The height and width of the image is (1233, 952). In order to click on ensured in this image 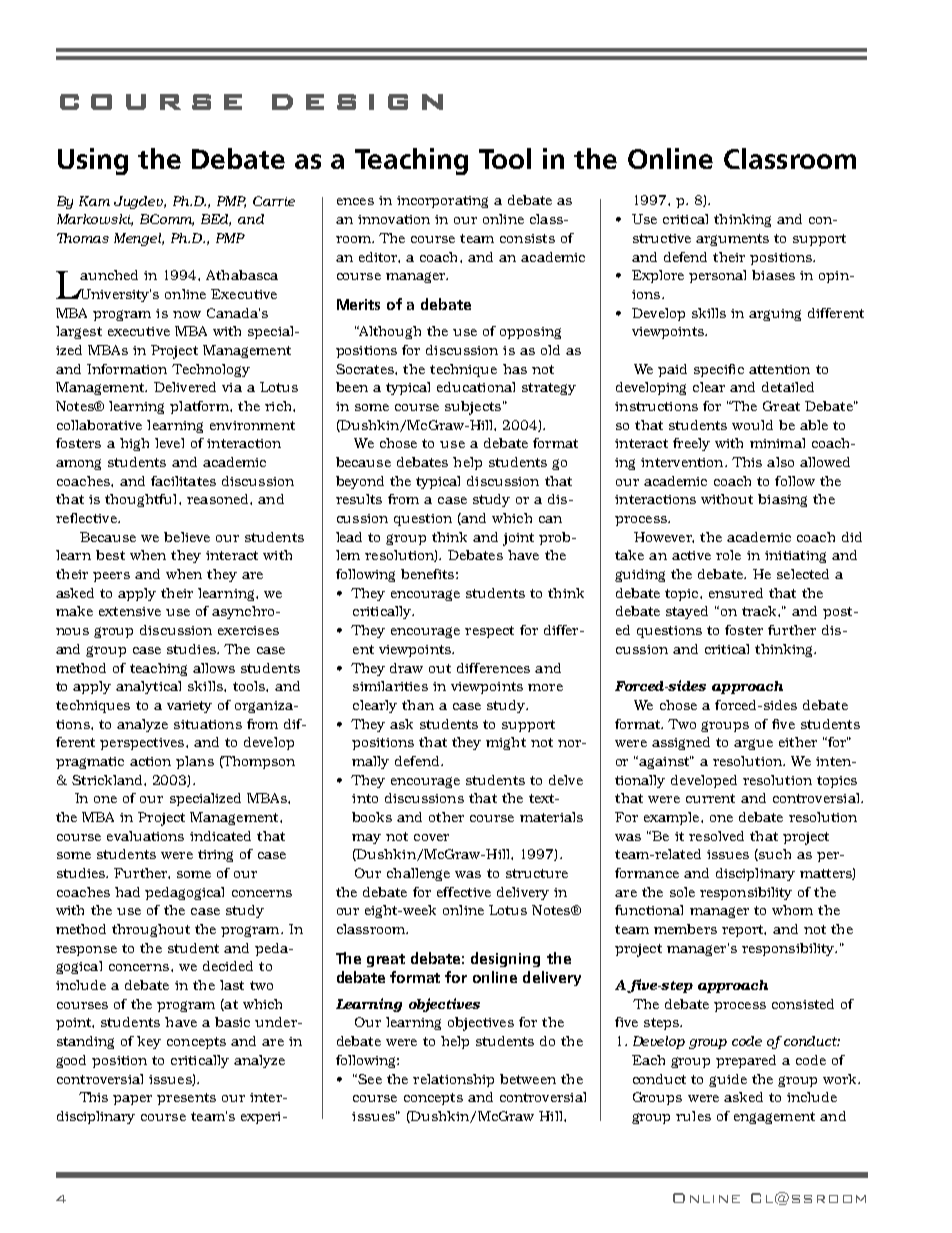, I will do `click(736, 593)`.
